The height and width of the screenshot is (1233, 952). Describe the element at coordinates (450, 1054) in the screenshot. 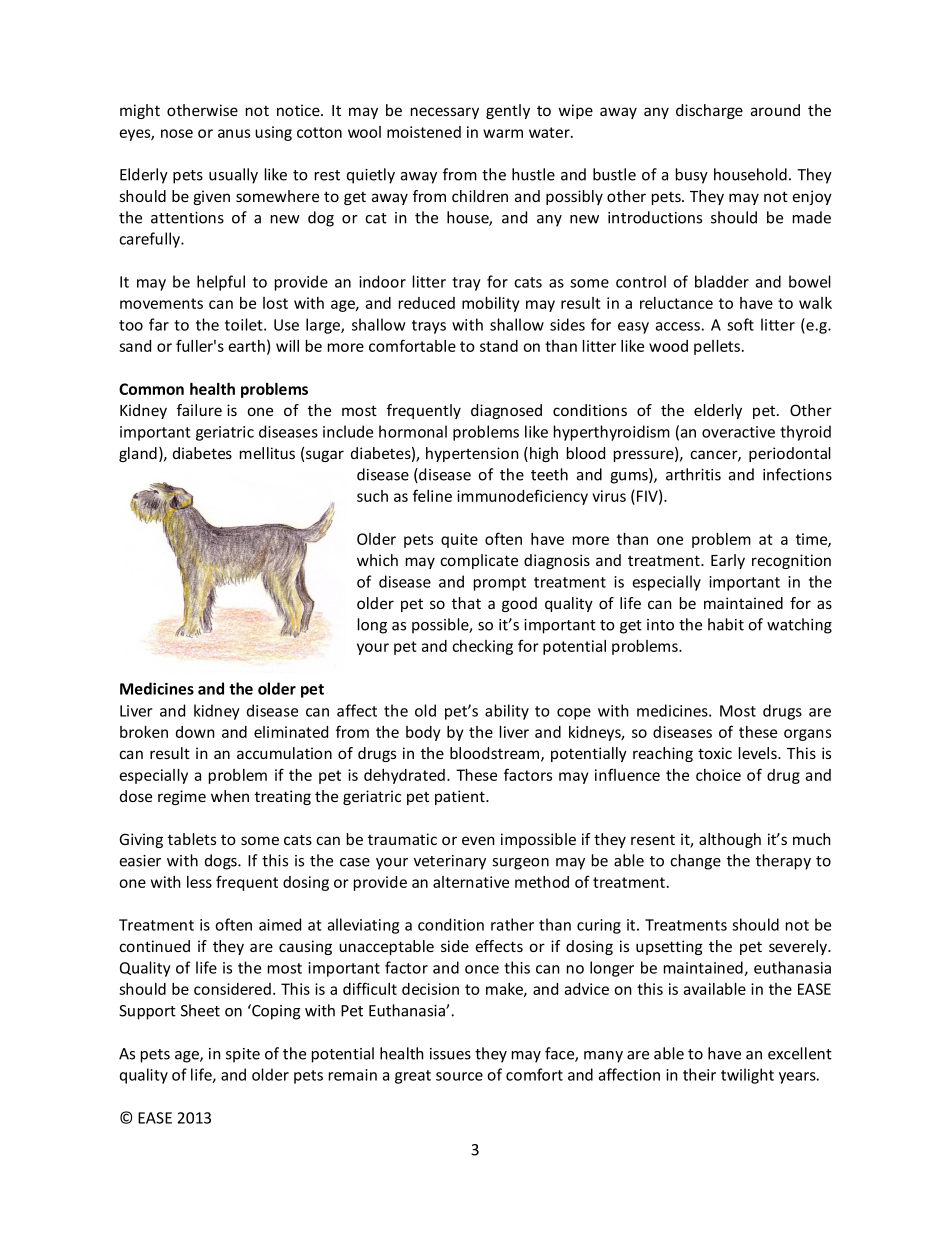

I see `issues` at that location.
